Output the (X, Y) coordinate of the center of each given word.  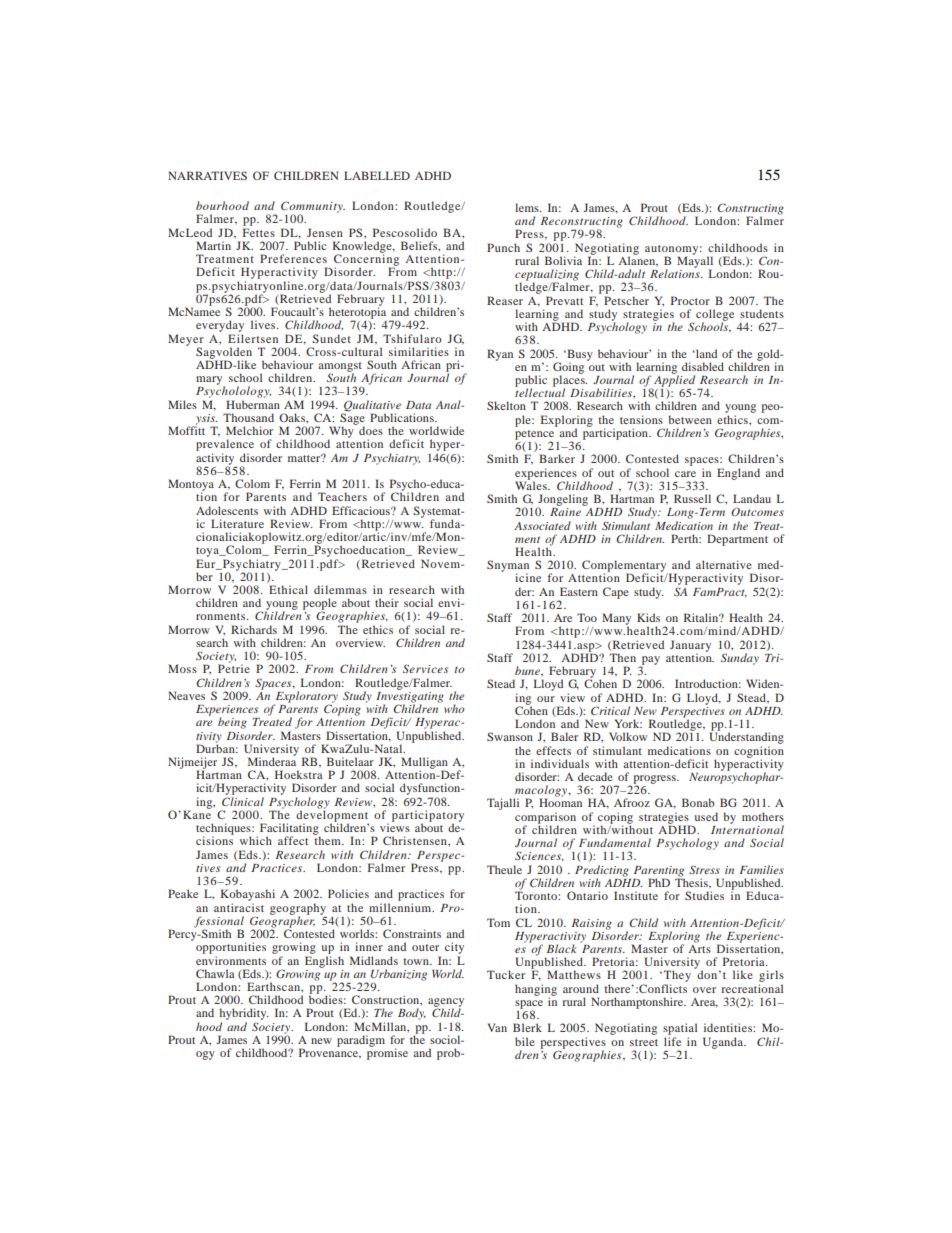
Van (497, 1027)
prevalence (225, 446)
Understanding (746, 737)
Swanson (510, 736)
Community (313, 208)
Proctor (690, 300)
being (232, 723)
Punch (503, 247)
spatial (680, 1030)
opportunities (231, 948)
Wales (532, 484)
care (685, 474)
